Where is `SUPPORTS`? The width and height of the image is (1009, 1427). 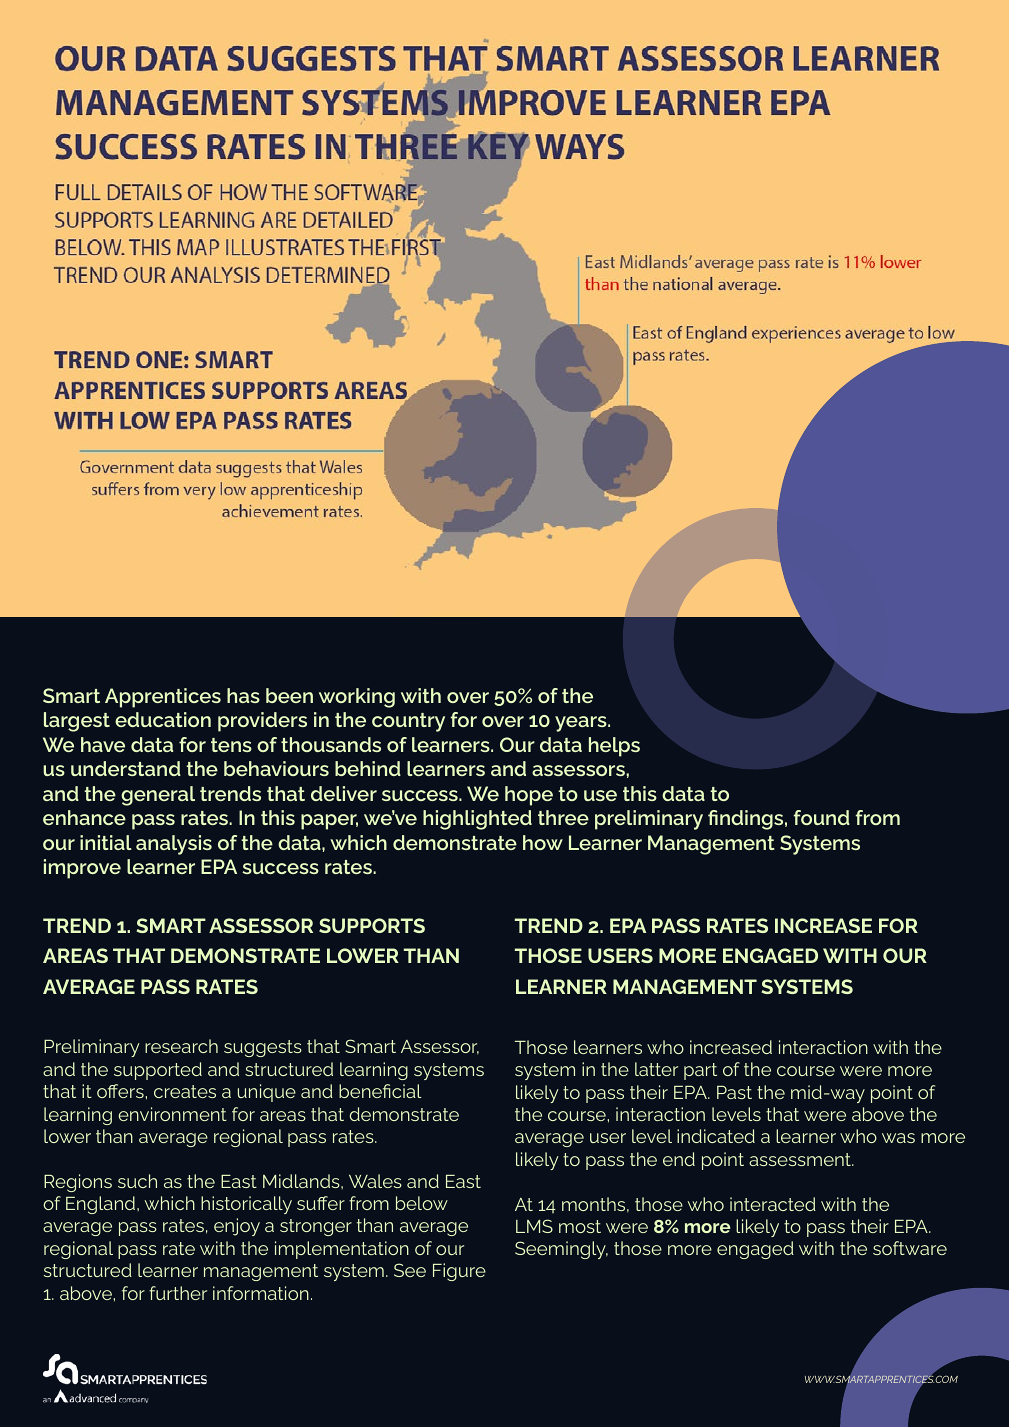
SUPPORTS is located at coordinates (372, 925).
